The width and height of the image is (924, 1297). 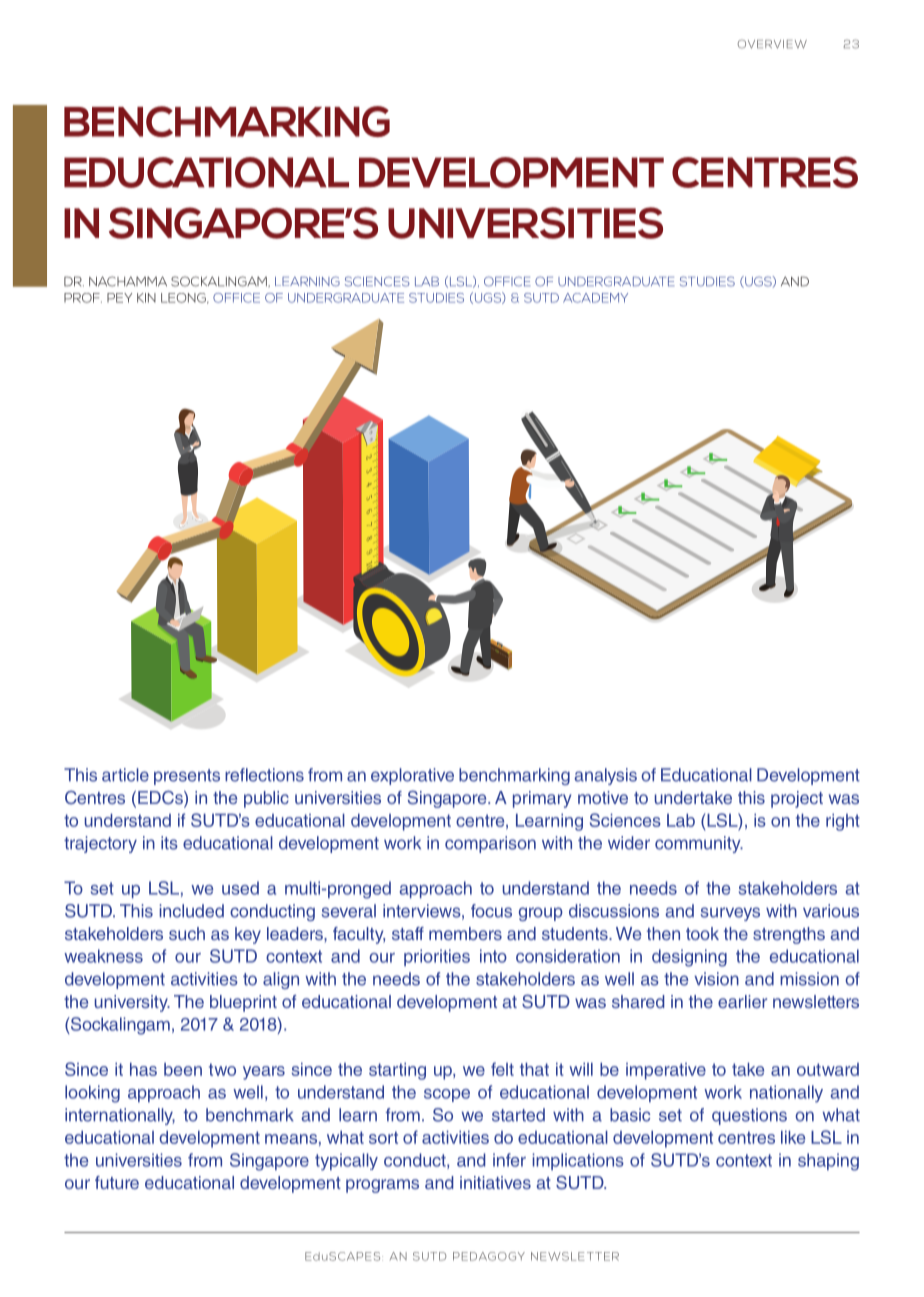 What do you see at coordinates (412, 776) in the image?
I see `explorative` at bounding box center [412, 776].
